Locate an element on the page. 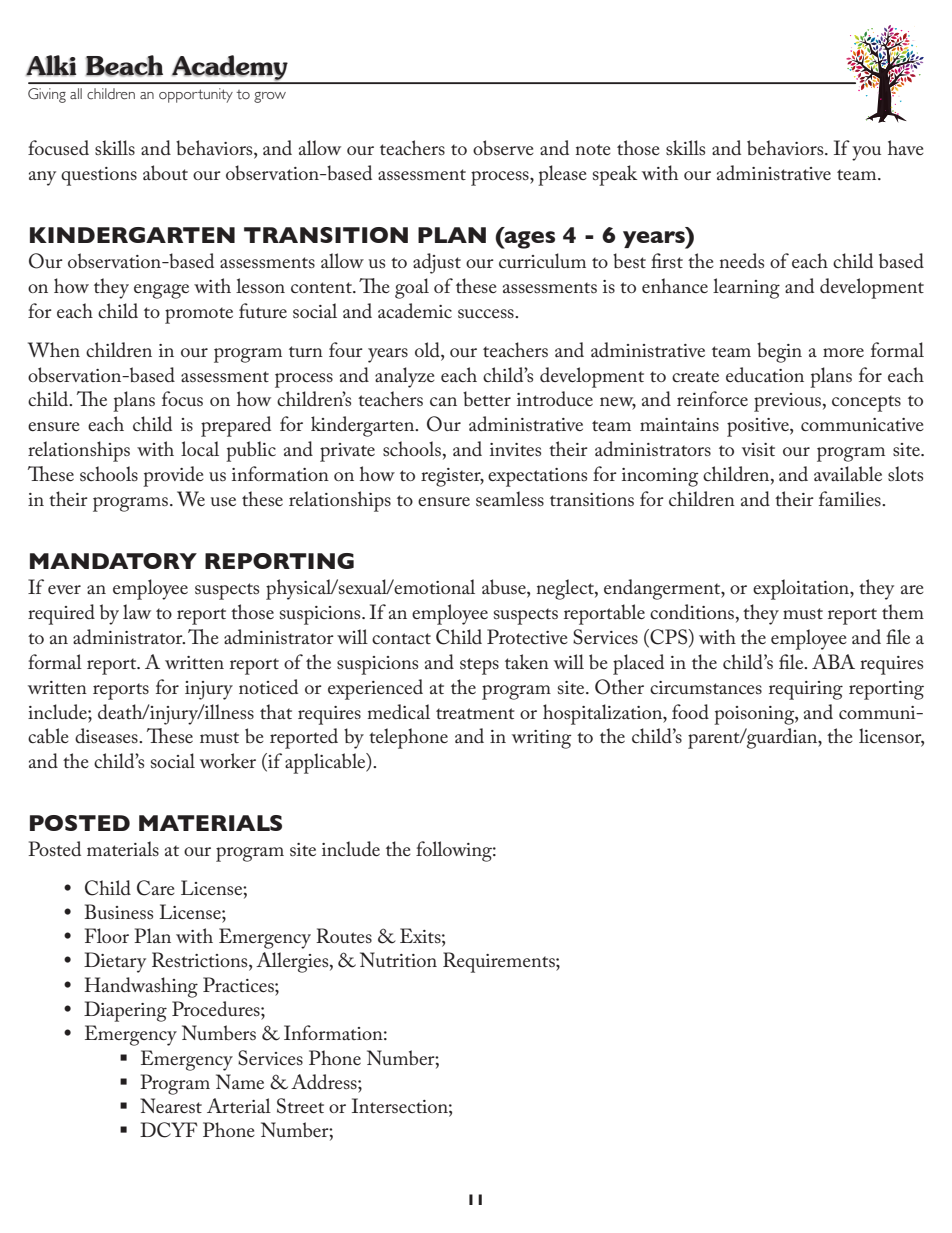 The width and height of the page is (952, 1233). about is located at coordinates (165, 172).
